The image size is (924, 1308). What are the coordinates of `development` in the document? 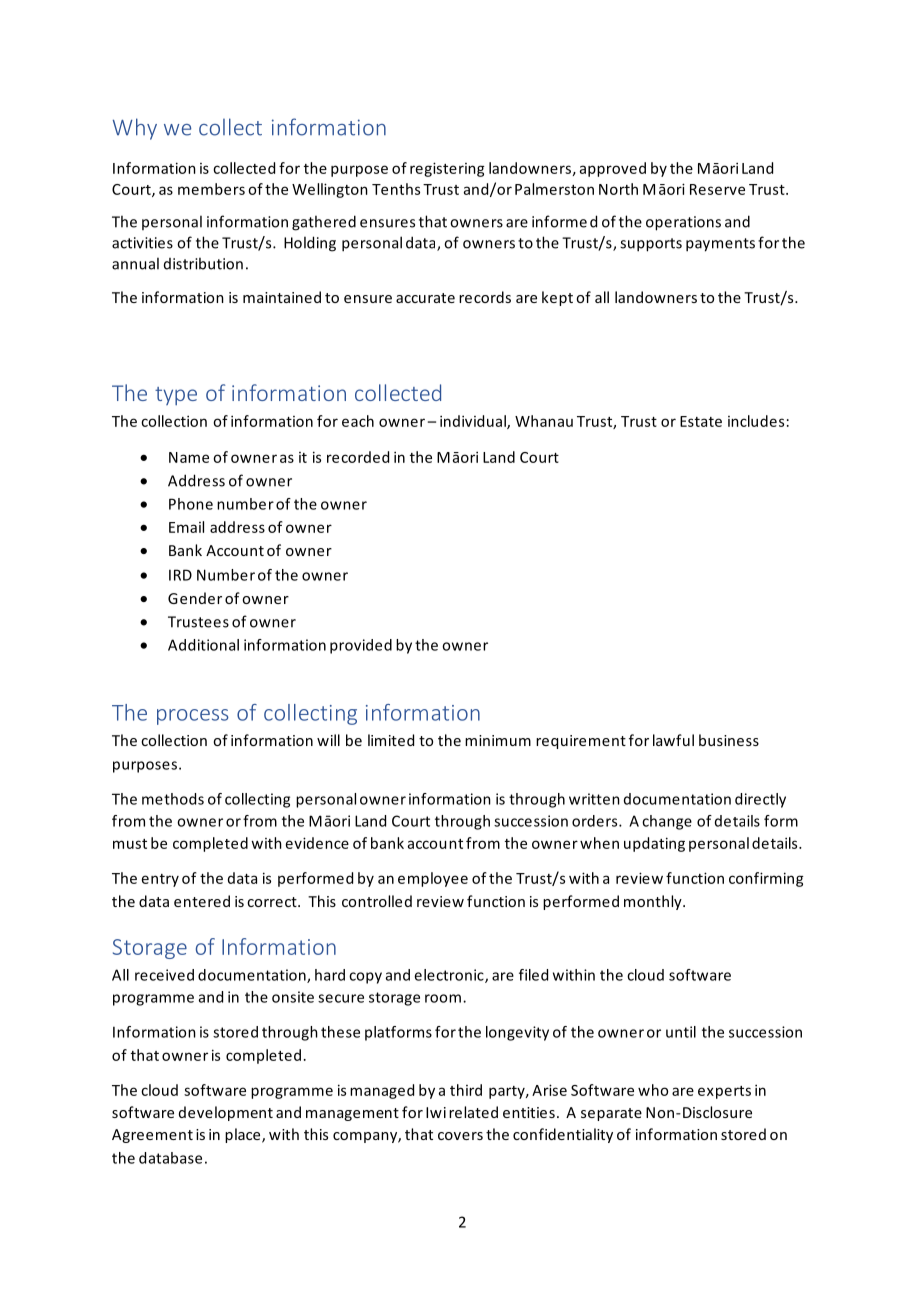 It's located at (226, 1113).
